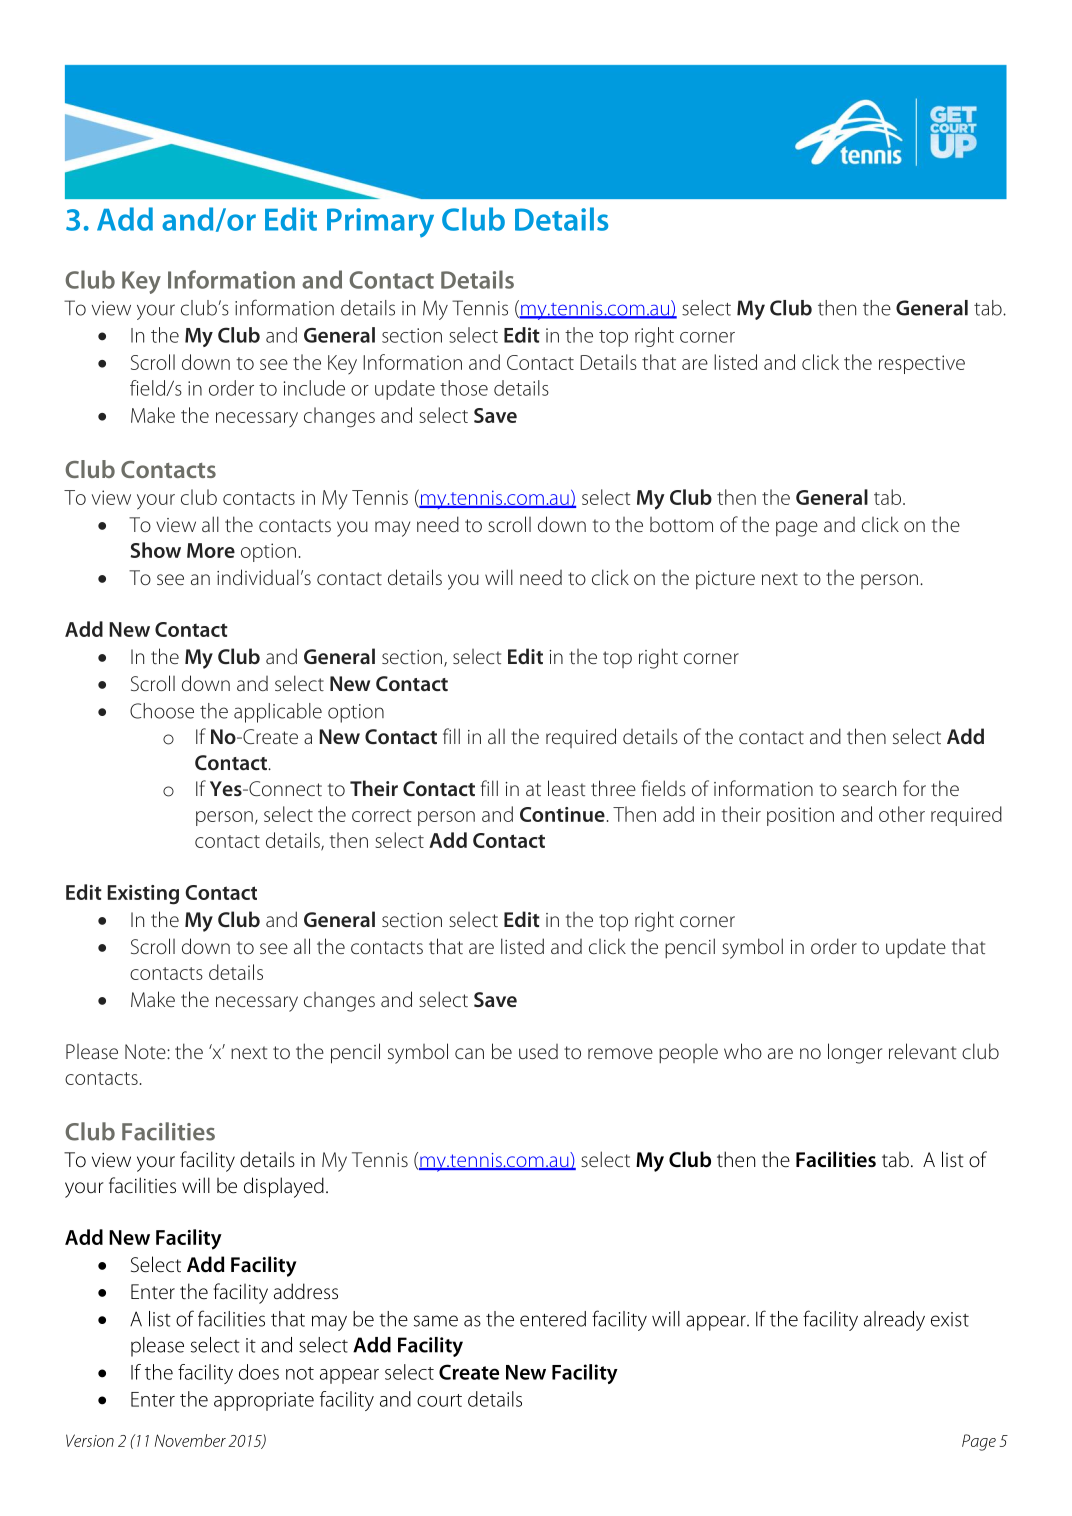 The width and height of the document is (1072, 1516). I want to click on already, so click(894, 1321).
